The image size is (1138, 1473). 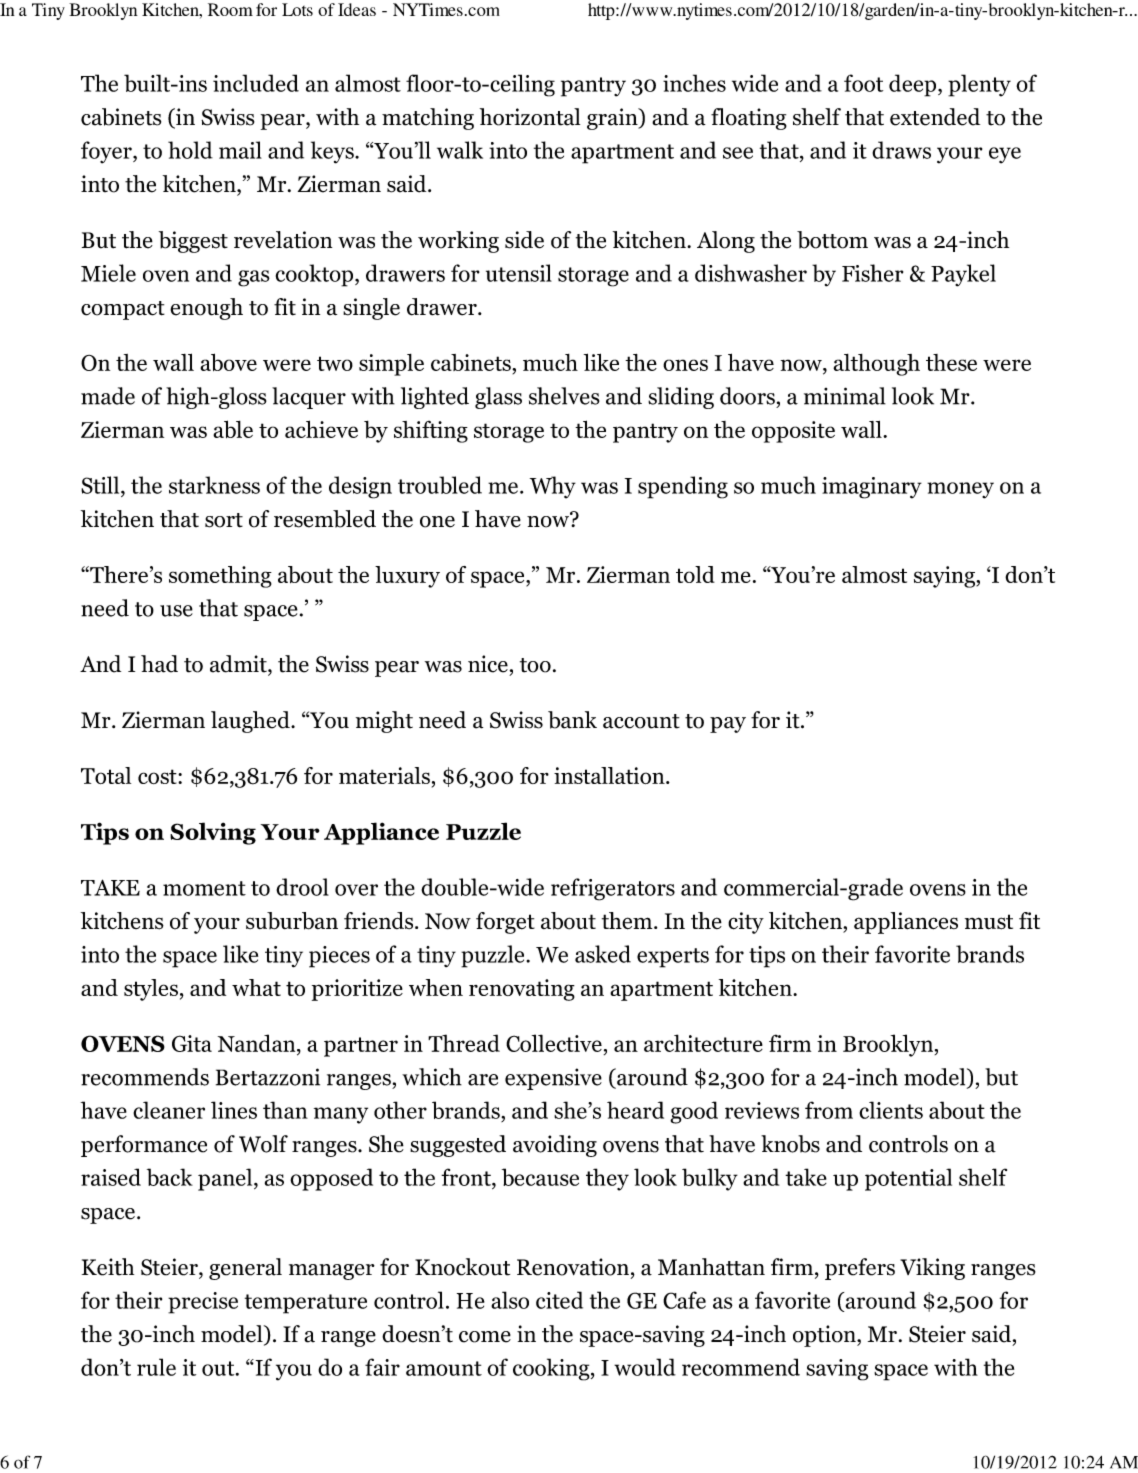 What do you see at coordinates (914, 85) in the document?
I see `deep` at bounding box center [914, 85].
